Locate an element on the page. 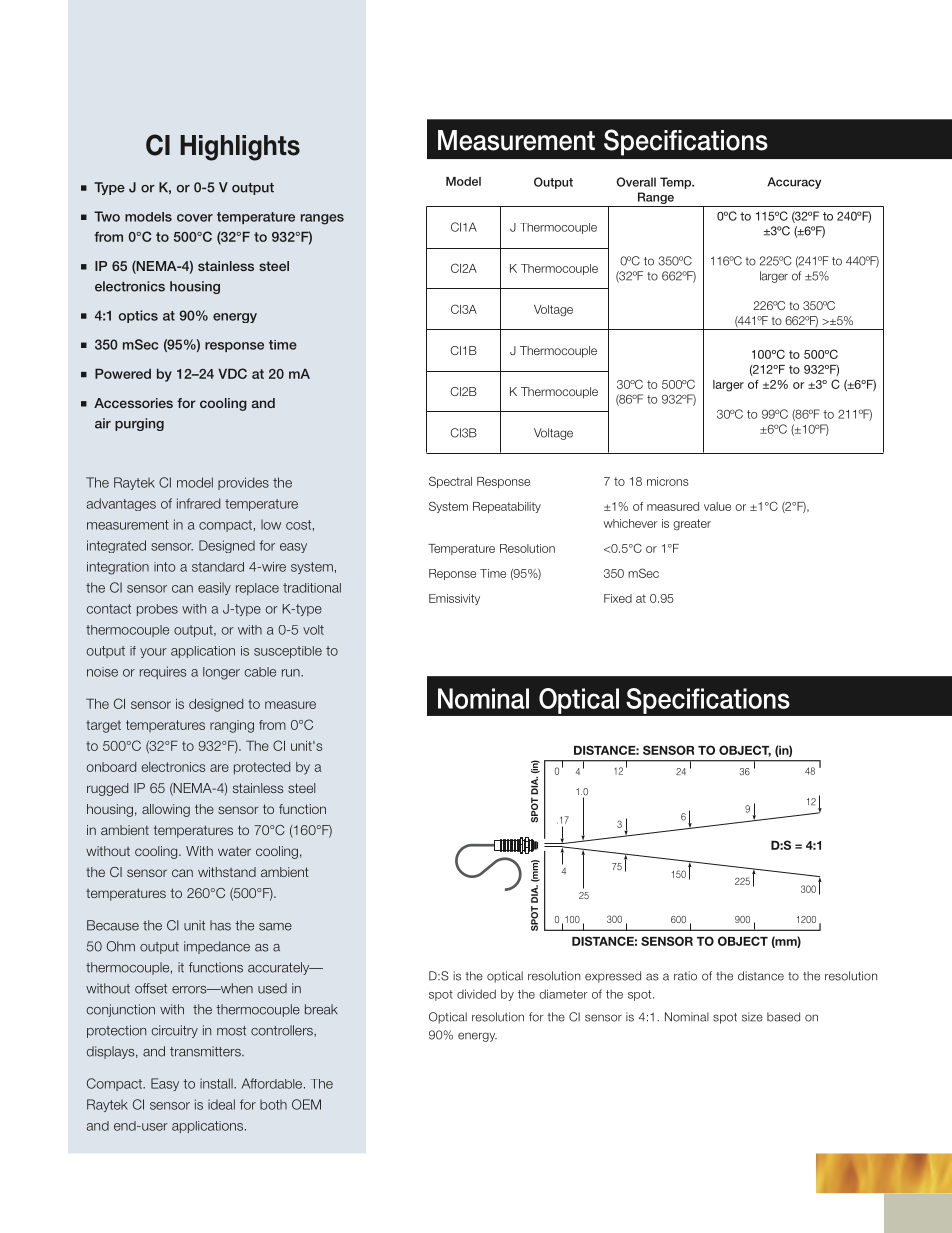 The height and width of the page is (1233, 952). purging is located at coordinates (139, 424).
